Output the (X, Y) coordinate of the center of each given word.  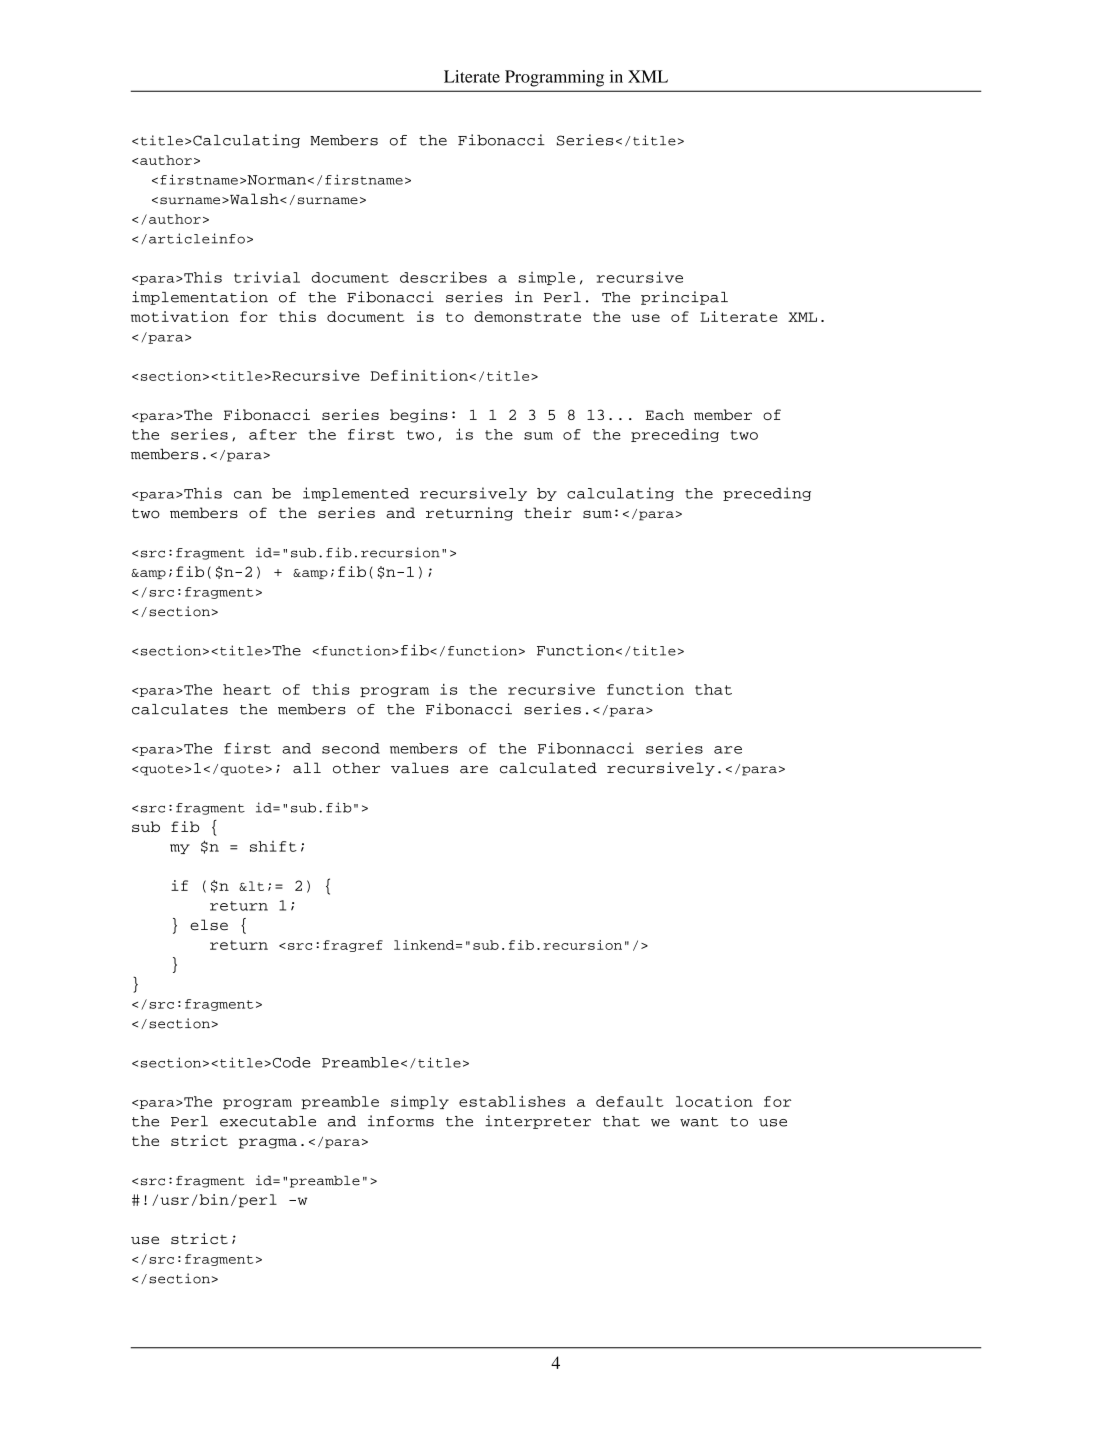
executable (268, 1121)
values (420, 768)
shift (273, 846)
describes (443, 277)
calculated (548, 768)
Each (665, 414)
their (548, 513)
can (248, 495)
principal (684, 298)
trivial (267, 277)
